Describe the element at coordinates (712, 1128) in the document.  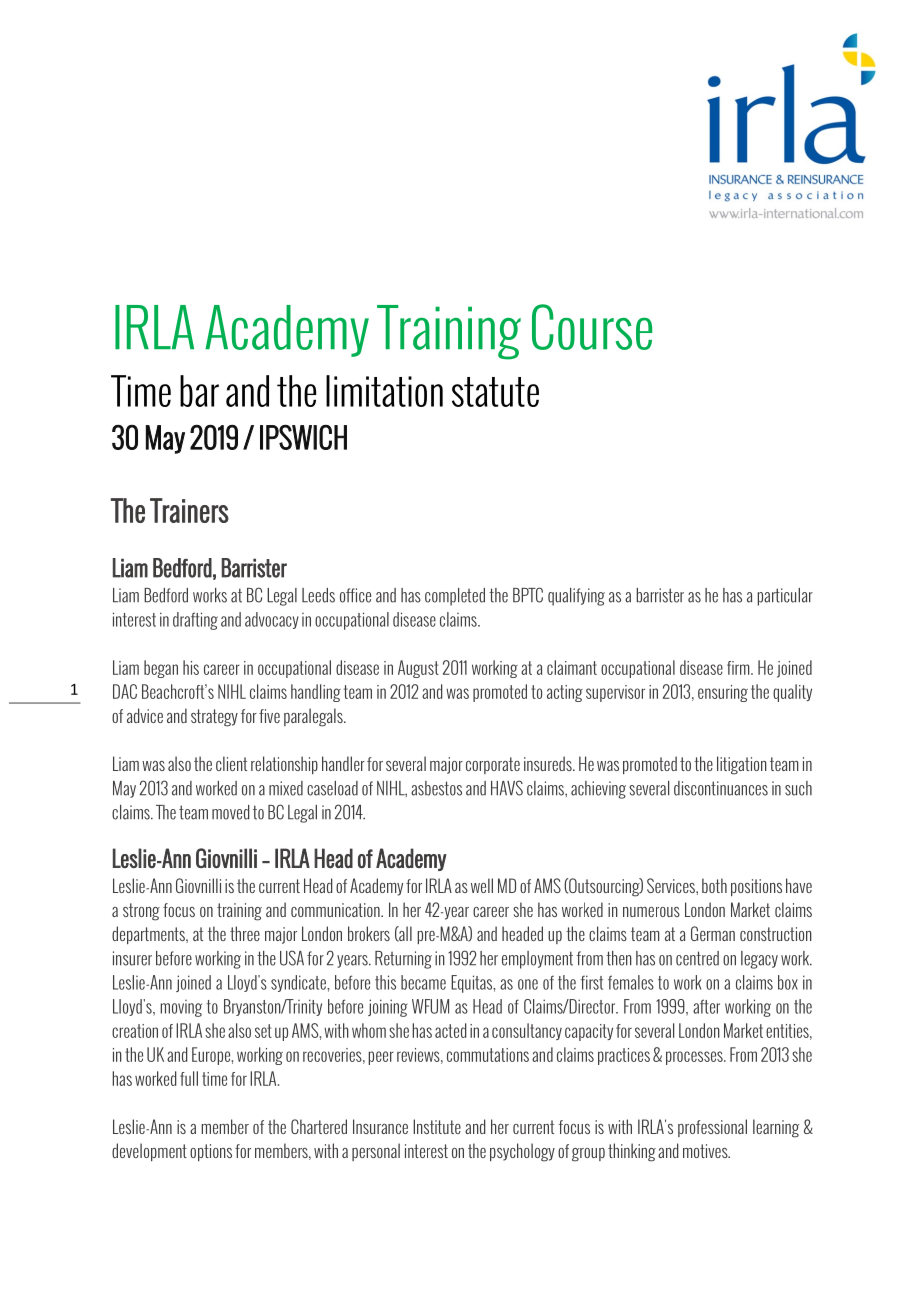
I see `professional` at that location.
